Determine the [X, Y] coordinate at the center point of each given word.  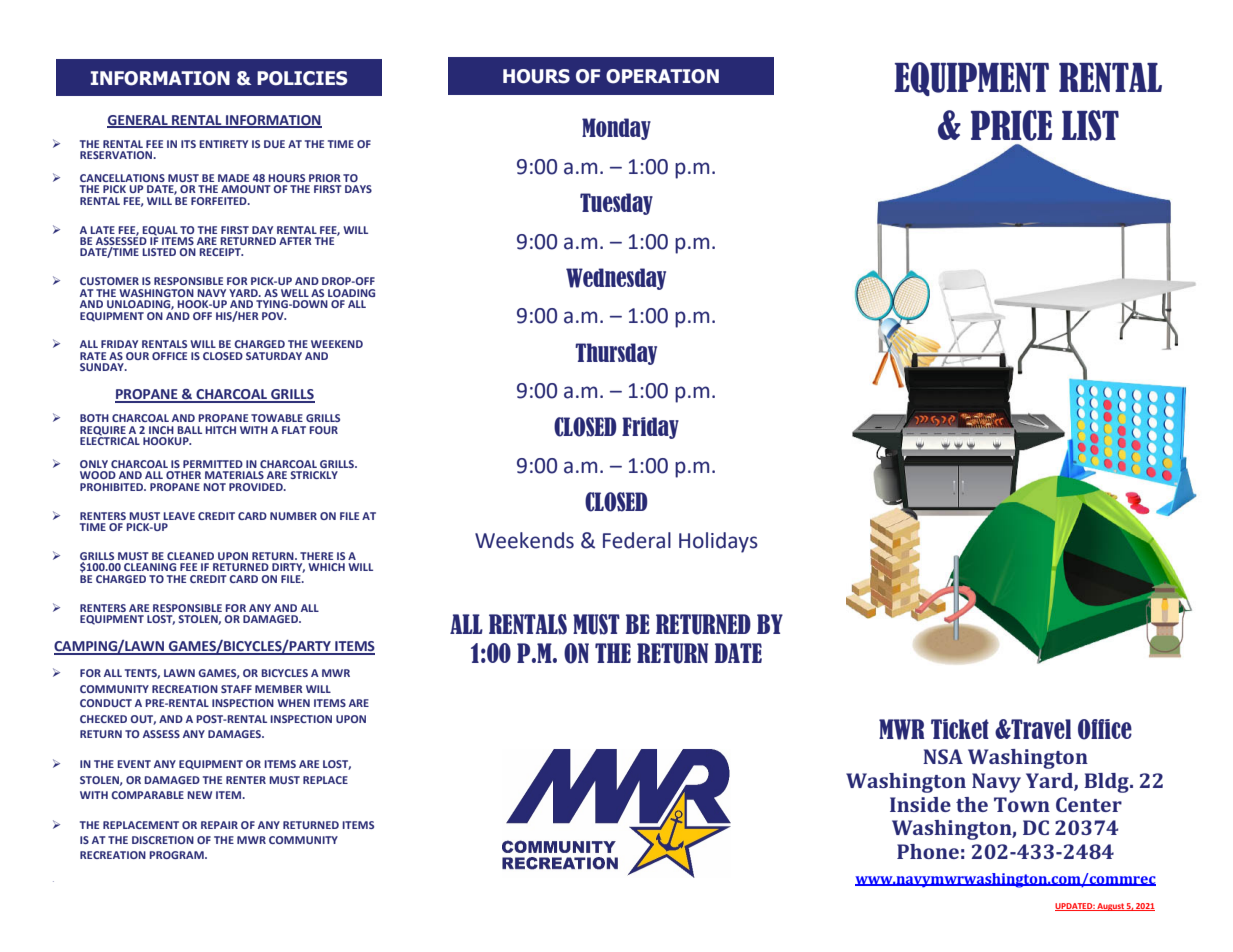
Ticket [960, 729]
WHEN [293, 703]
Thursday [616, 354]
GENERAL [138, 121]
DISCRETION [163, 840]
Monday [616, 129]
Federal [637, 540]
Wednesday [616, 279]
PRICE [1011, 125]
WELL [295, 293]
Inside [920, 804]
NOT [214, 487]
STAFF [236, 689]
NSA [943, 756]
